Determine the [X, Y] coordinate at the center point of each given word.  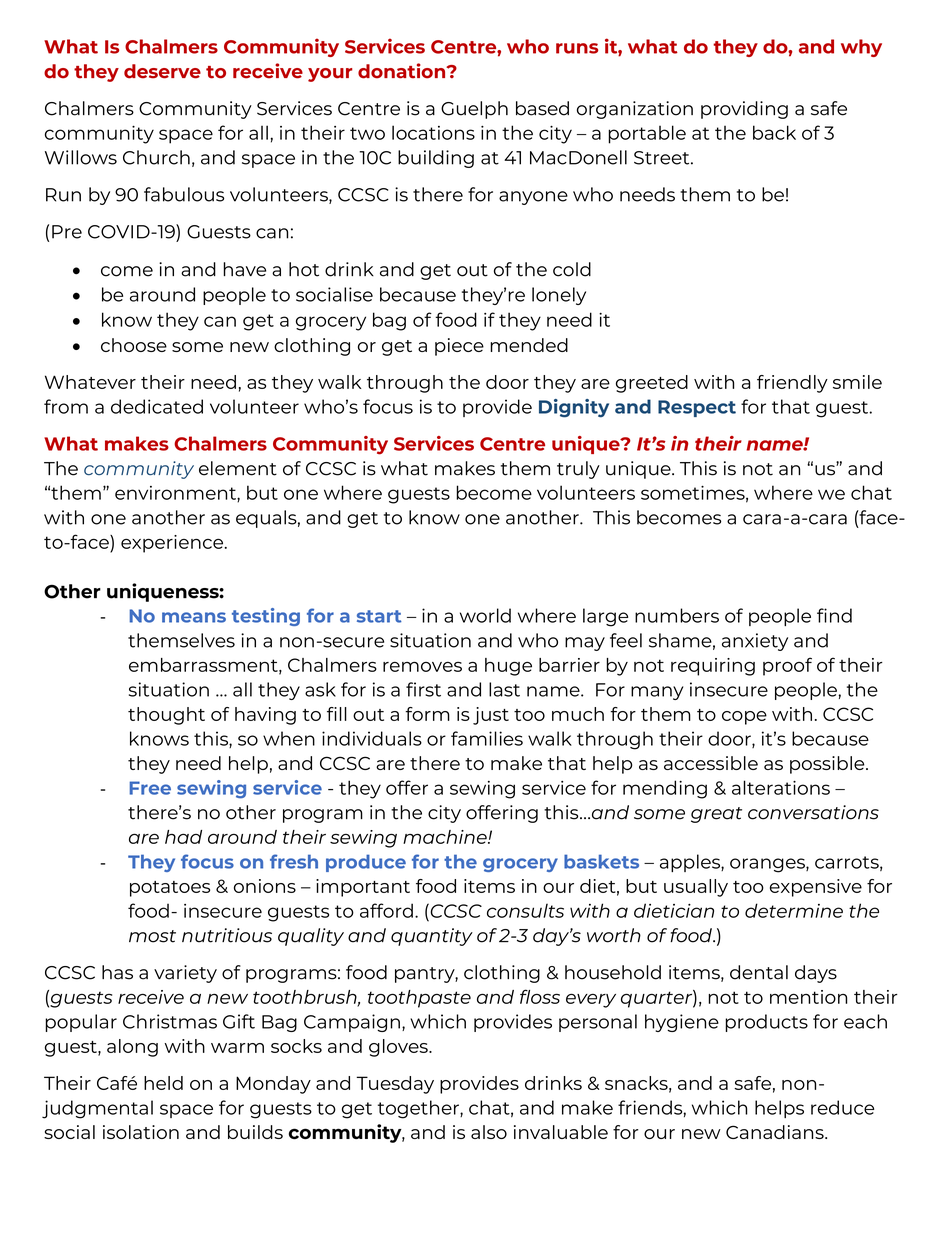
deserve [162, 71]
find [834, 615]
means [194, 617]
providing [744, 110]
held [163, 1083]
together [419, 1109]
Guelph [474, 110]
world [485, 615]
